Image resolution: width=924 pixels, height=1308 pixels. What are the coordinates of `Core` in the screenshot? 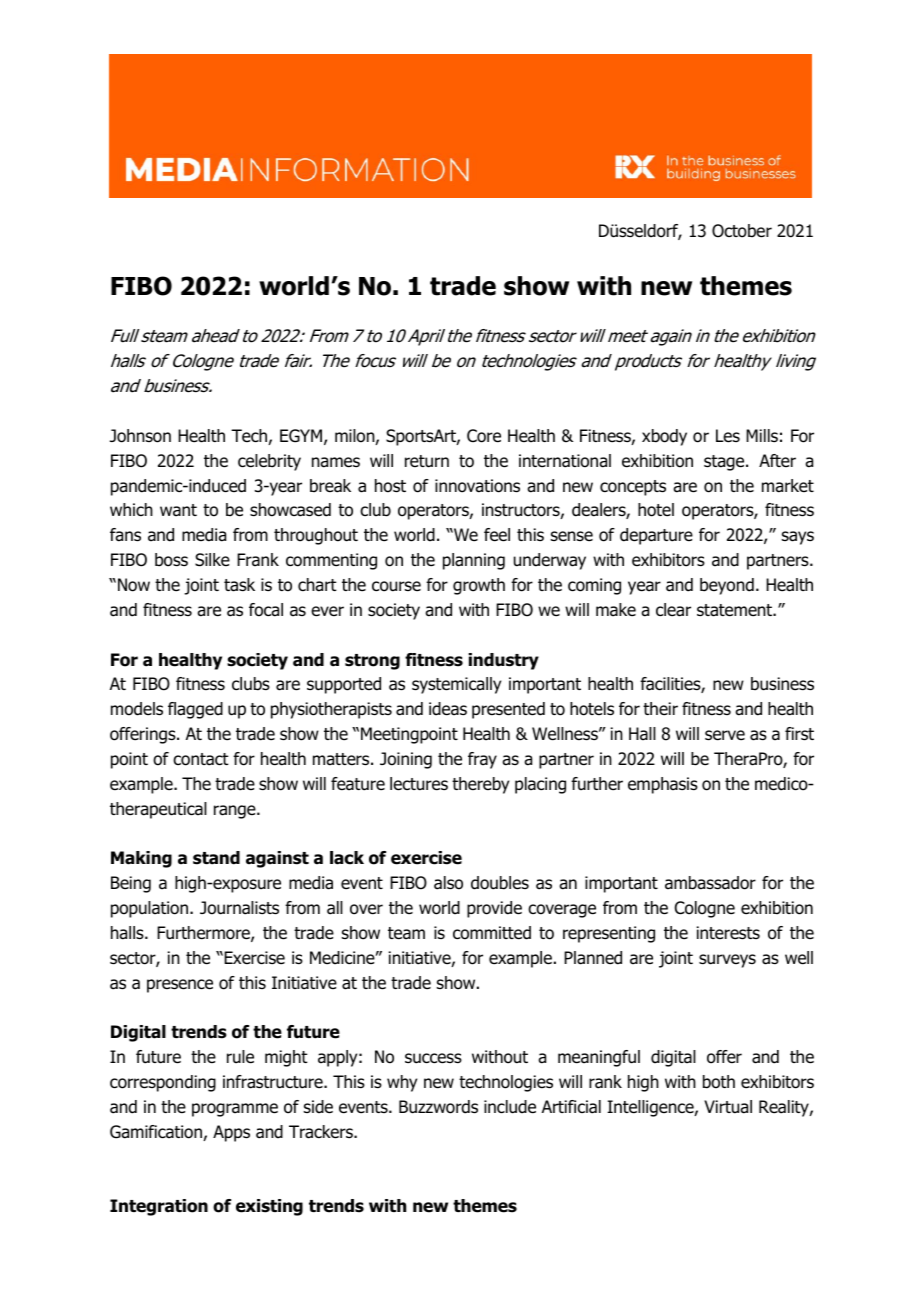 It's located at (484, 436).
